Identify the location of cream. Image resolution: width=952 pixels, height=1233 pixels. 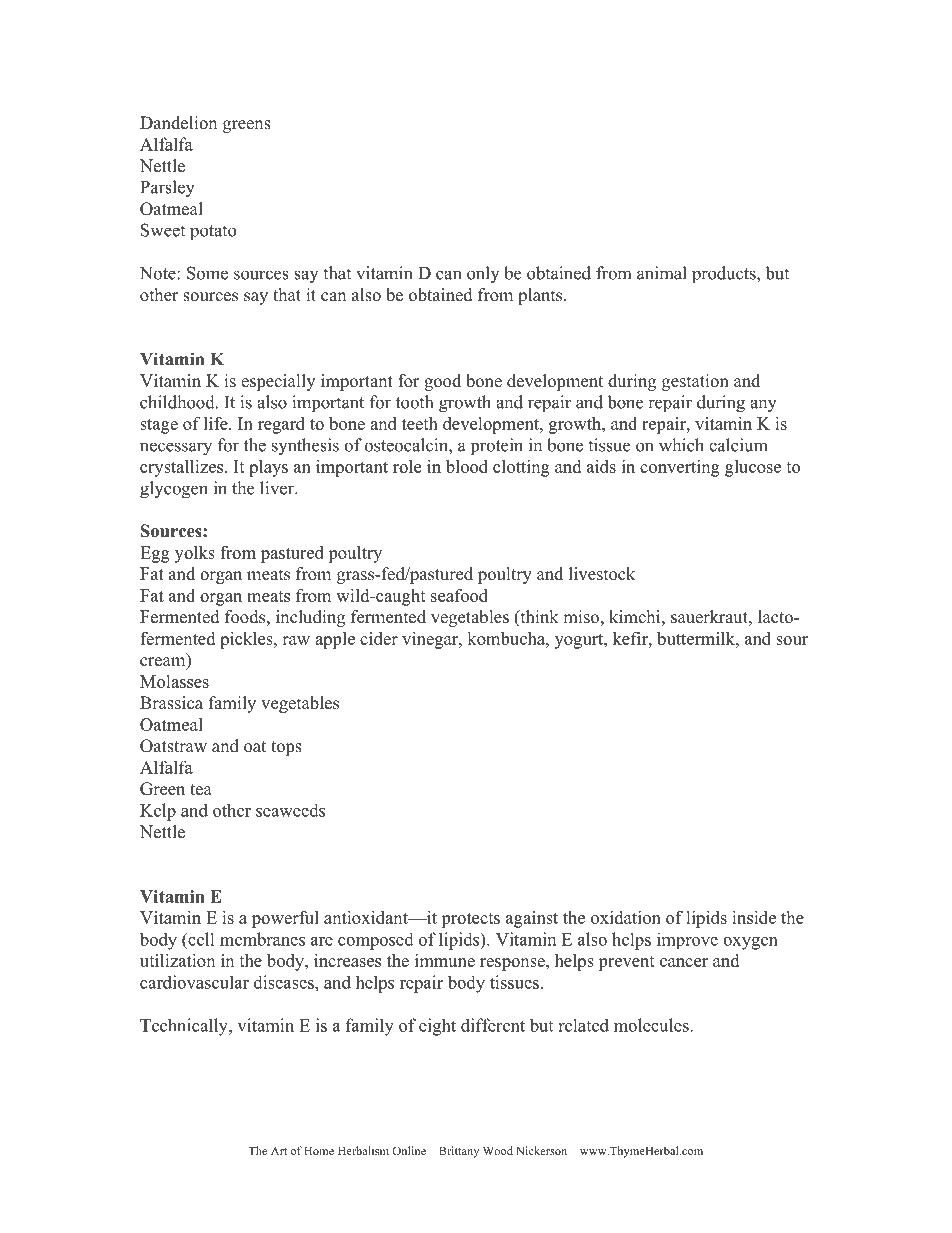
(164, 663).
